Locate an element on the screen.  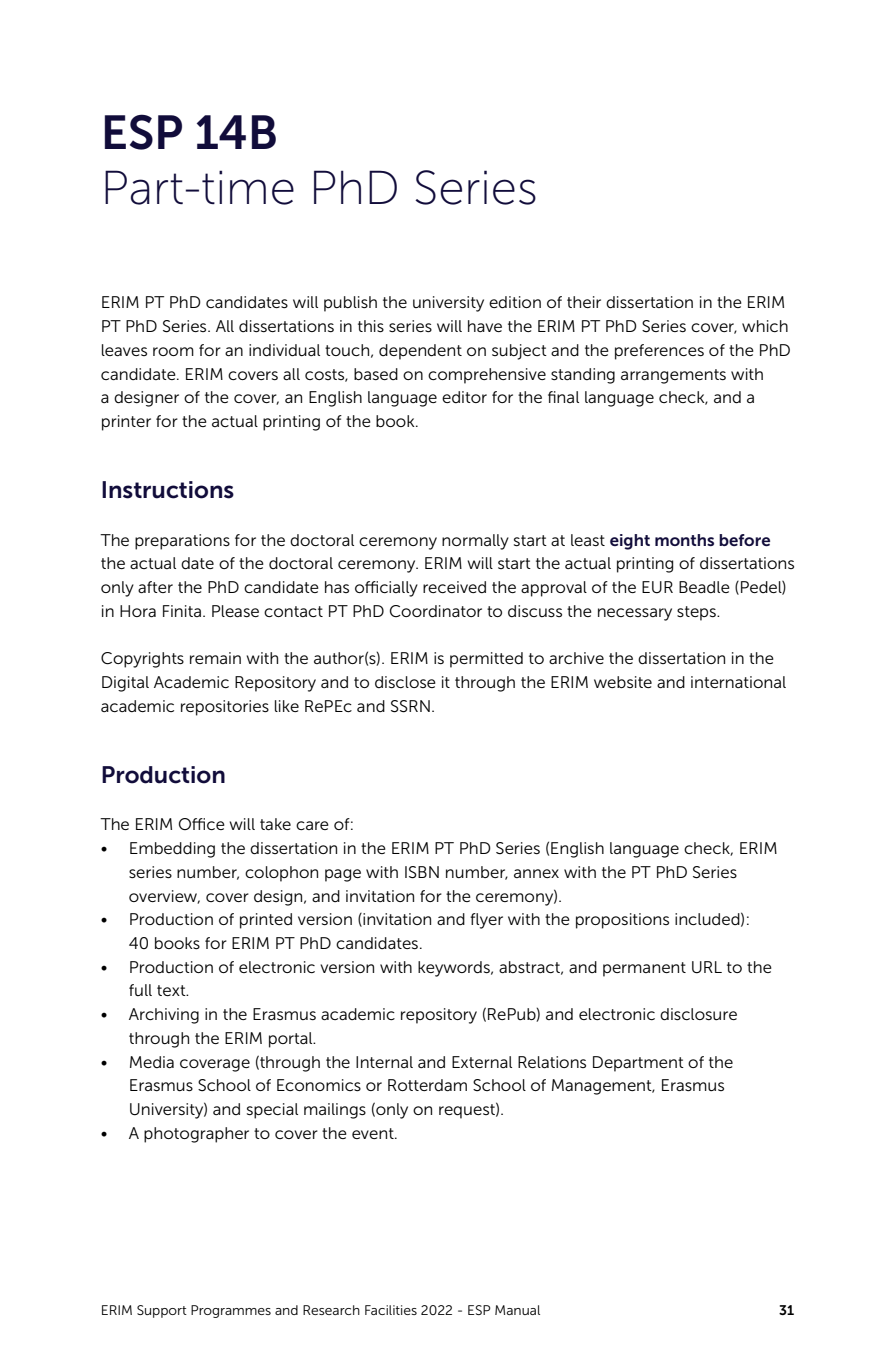
propositions is located at coordinates (622, 921).
